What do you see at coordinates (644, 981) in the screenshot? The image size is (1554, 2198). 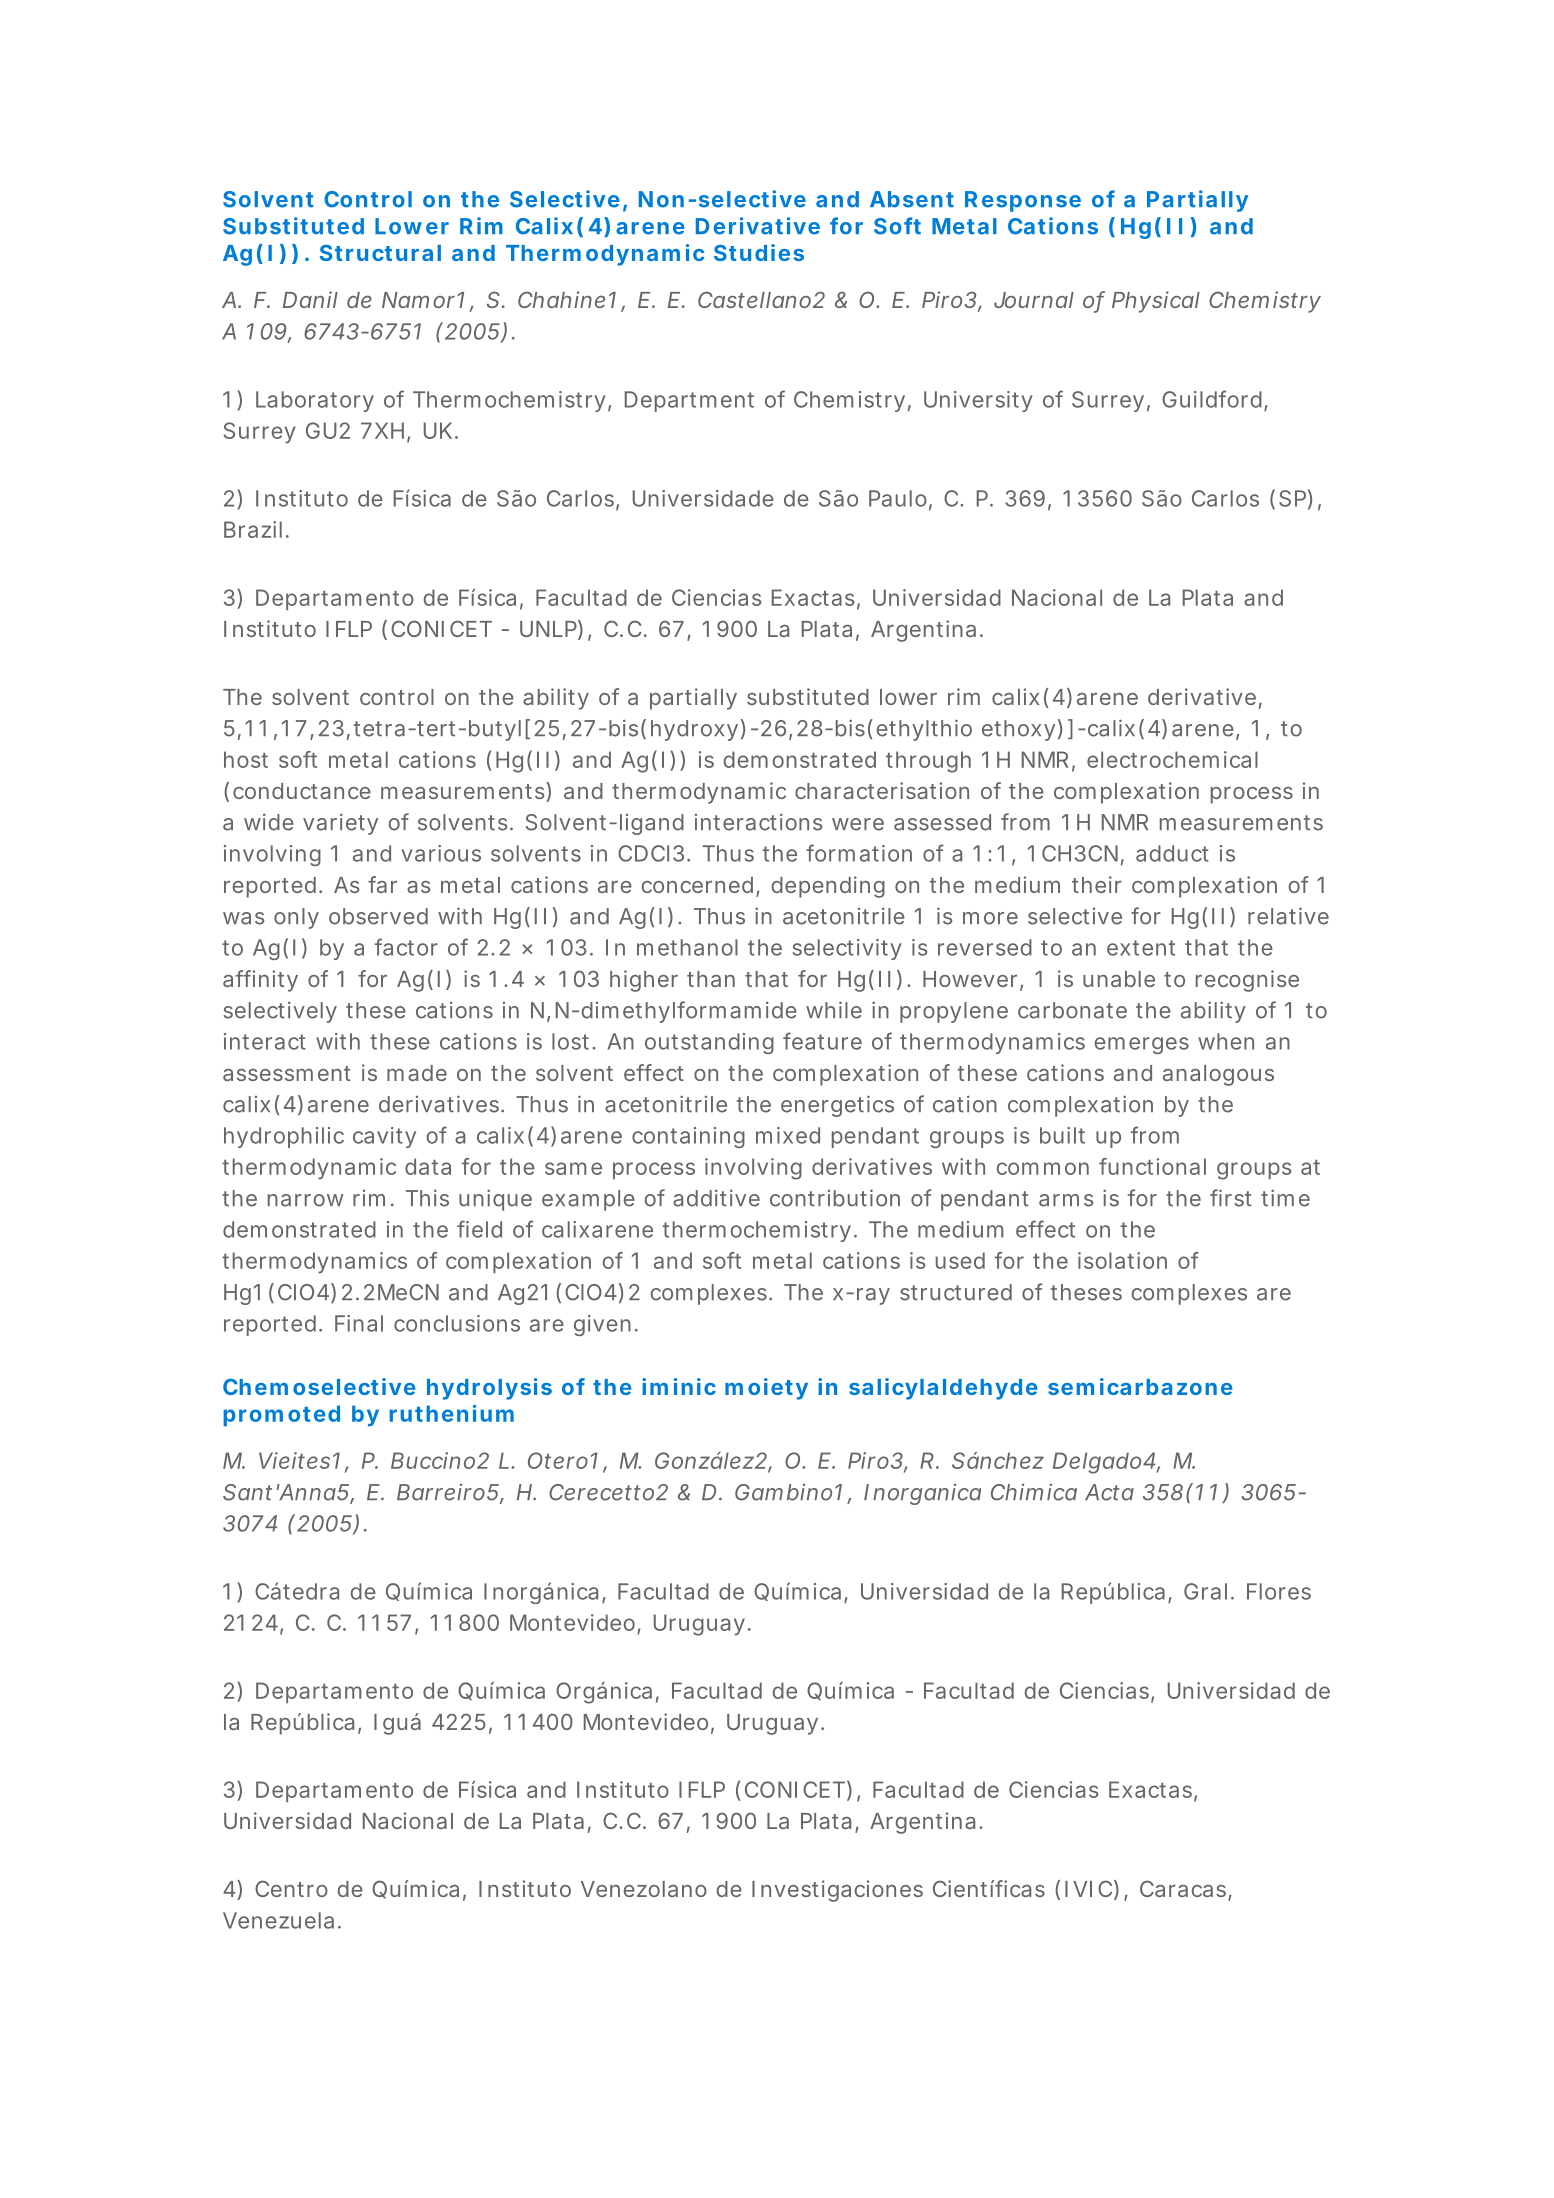 I see `higher` at bounding box center [644, 981].
